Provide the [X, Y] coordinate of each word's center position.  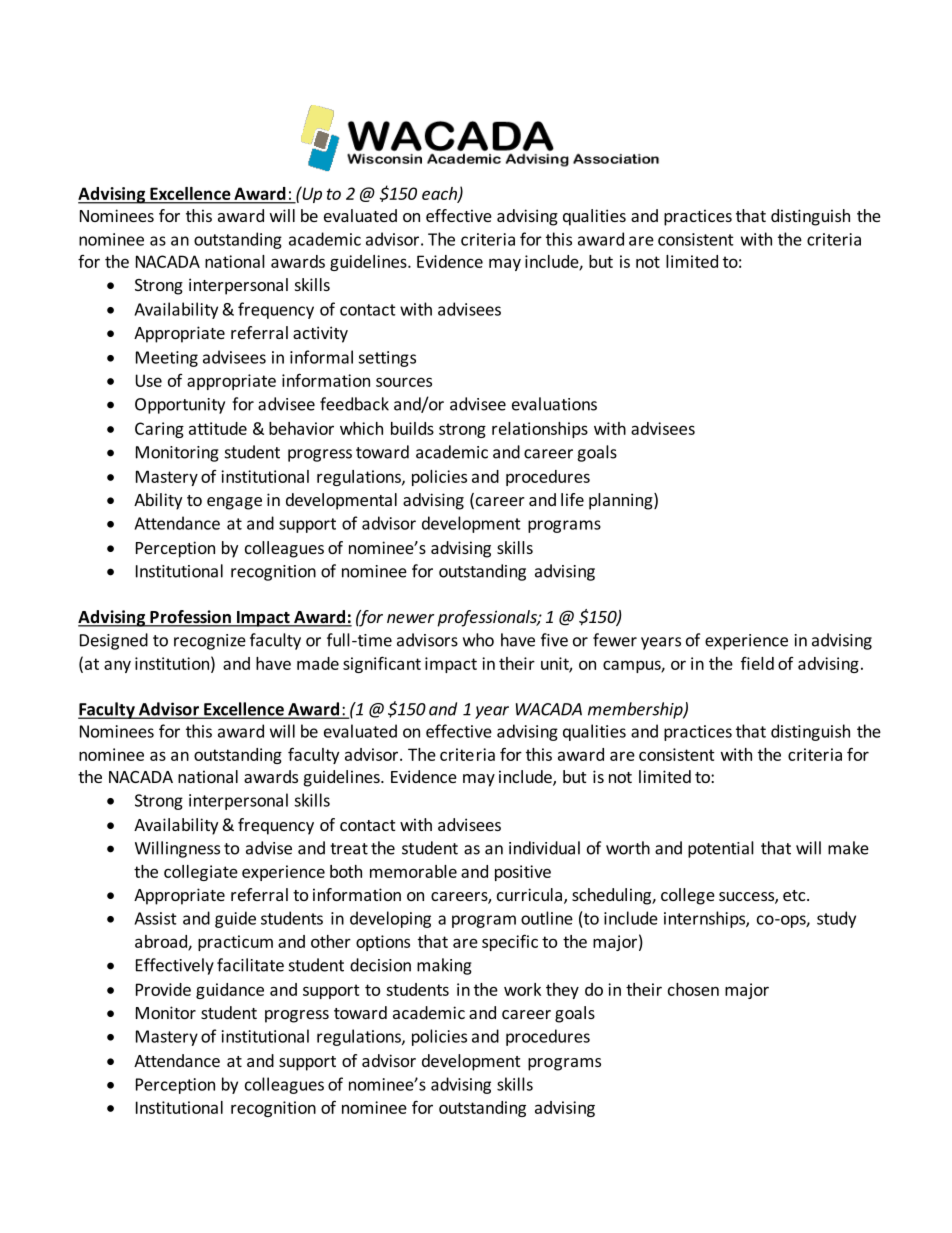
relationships [540, 430]
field [757, 663]
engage [234, 503]
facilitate [250, 965]
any [117, 666]
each [440, 194]
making [444, 966]
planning [622, 501]
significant [382, 664]
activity [320, 334]
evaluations [554, 404]
